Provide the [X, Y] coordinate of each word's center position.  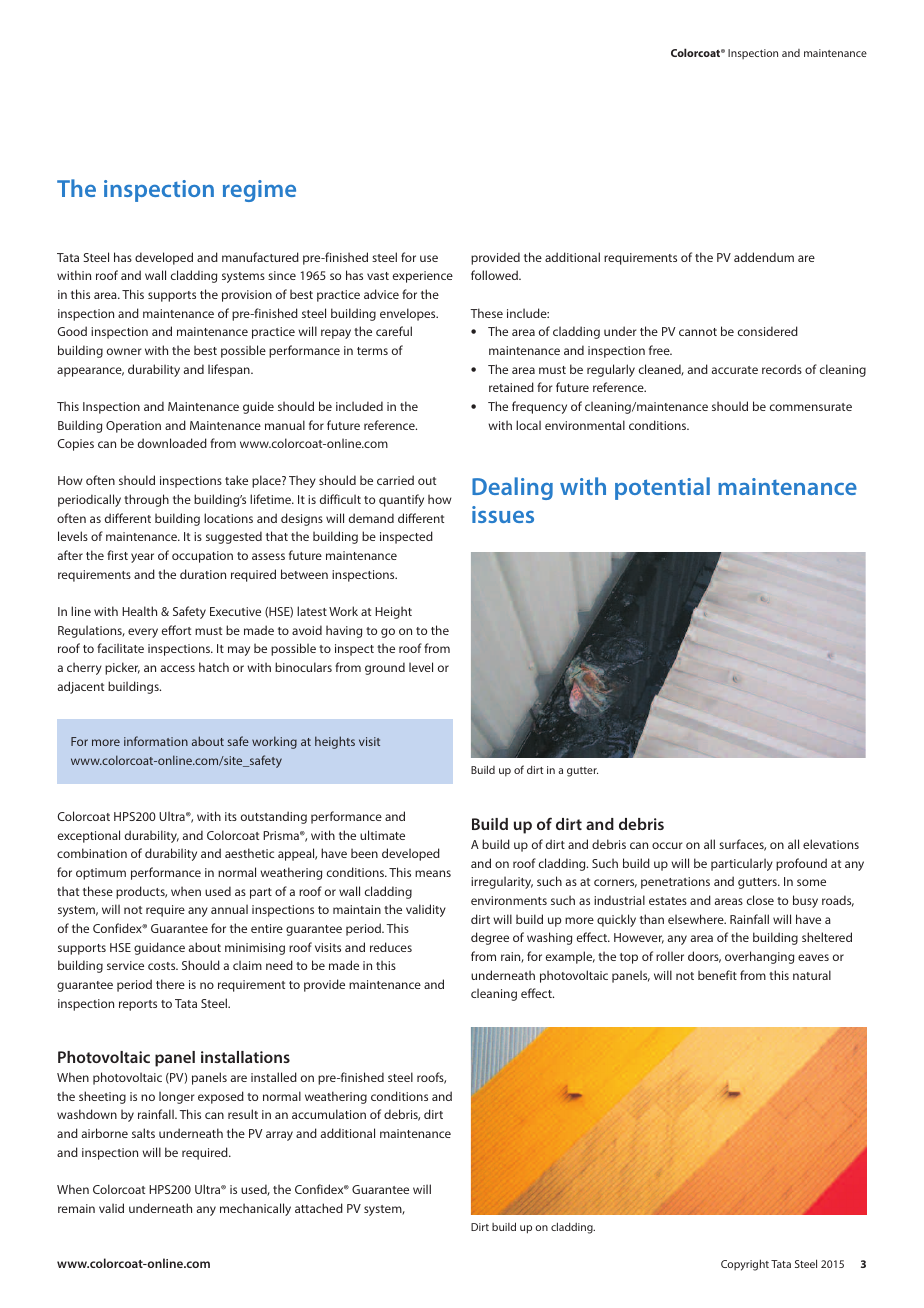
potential [662, 488]
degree [490, 938]
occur [667, 845]
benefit [717, 975]
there [170, 984]
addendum [764, 257]
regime [259, 191]
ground [385, 668]
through [146, 500]
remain [76, 1208]
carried [395, 480]
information [156, 741]
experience [423, 277]
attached [319, 1208]
